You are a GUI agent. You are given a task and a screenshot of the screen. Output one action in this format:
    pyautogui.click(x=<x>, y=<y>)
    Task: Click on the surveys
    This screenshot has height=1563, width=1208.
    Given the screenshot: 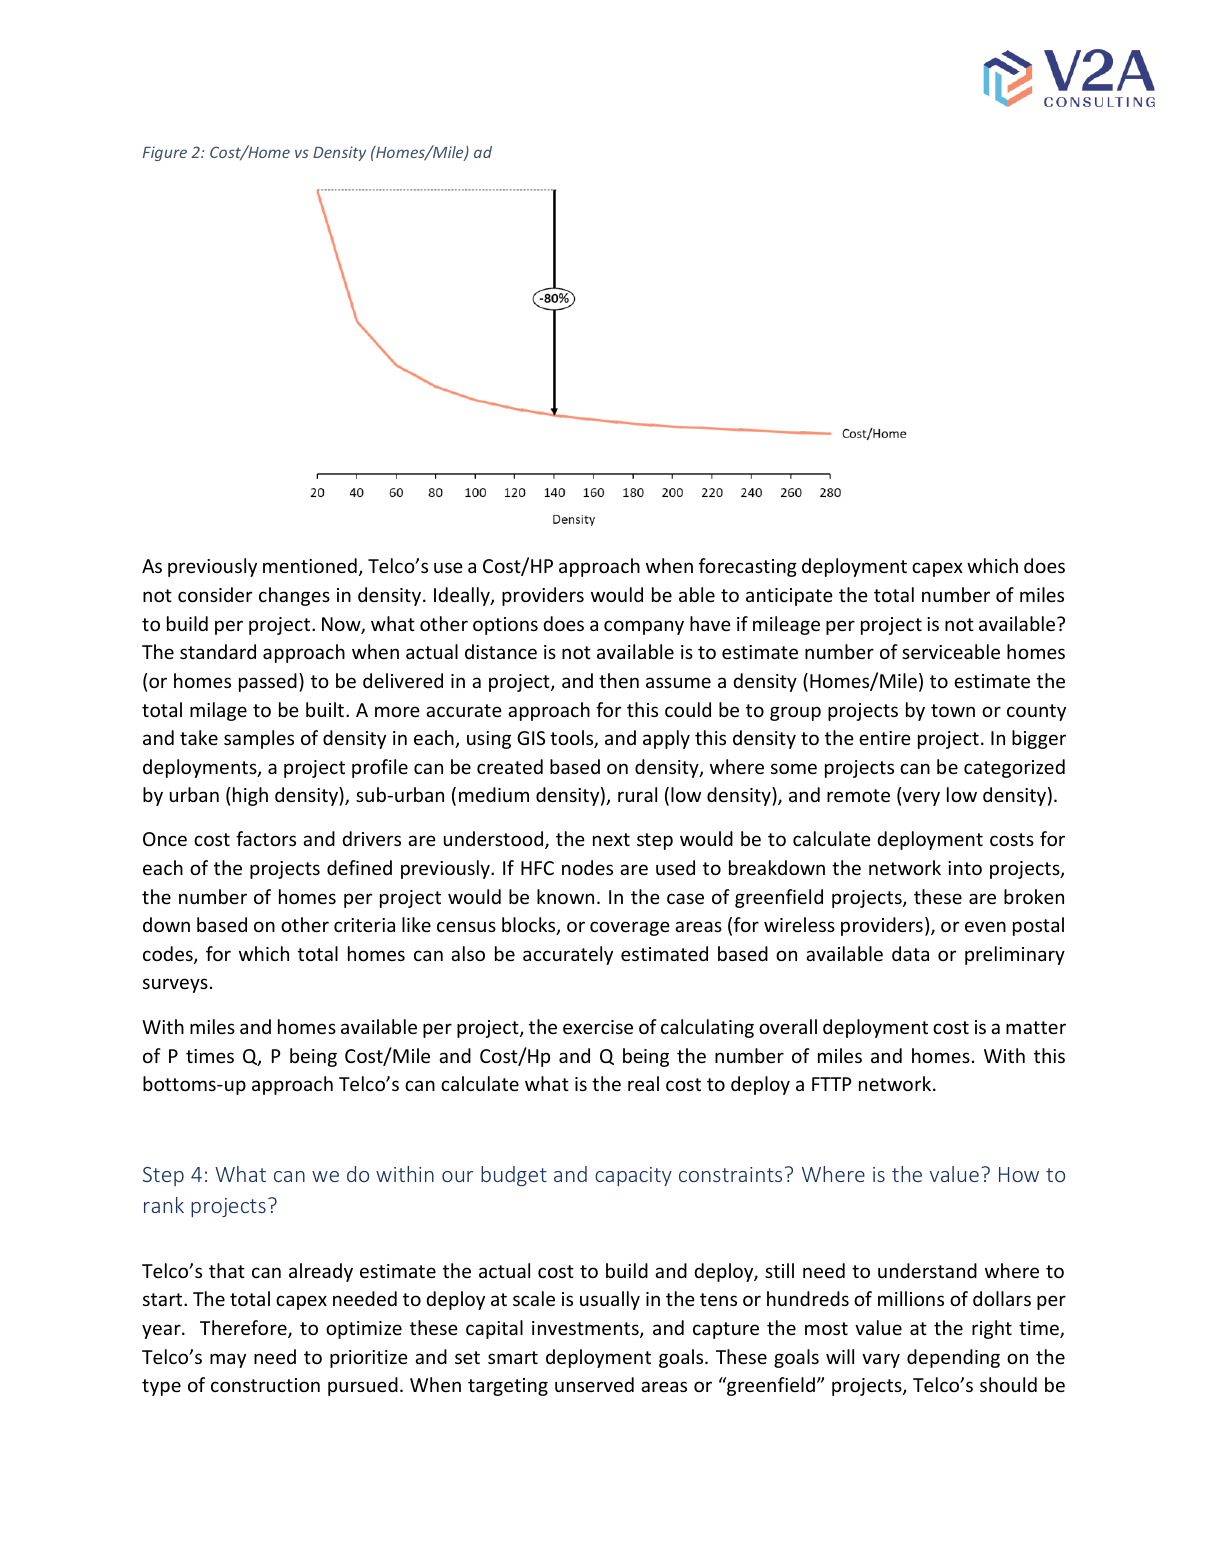 What is the action you would take?
    pyautogui.click(x=175, y=985)
